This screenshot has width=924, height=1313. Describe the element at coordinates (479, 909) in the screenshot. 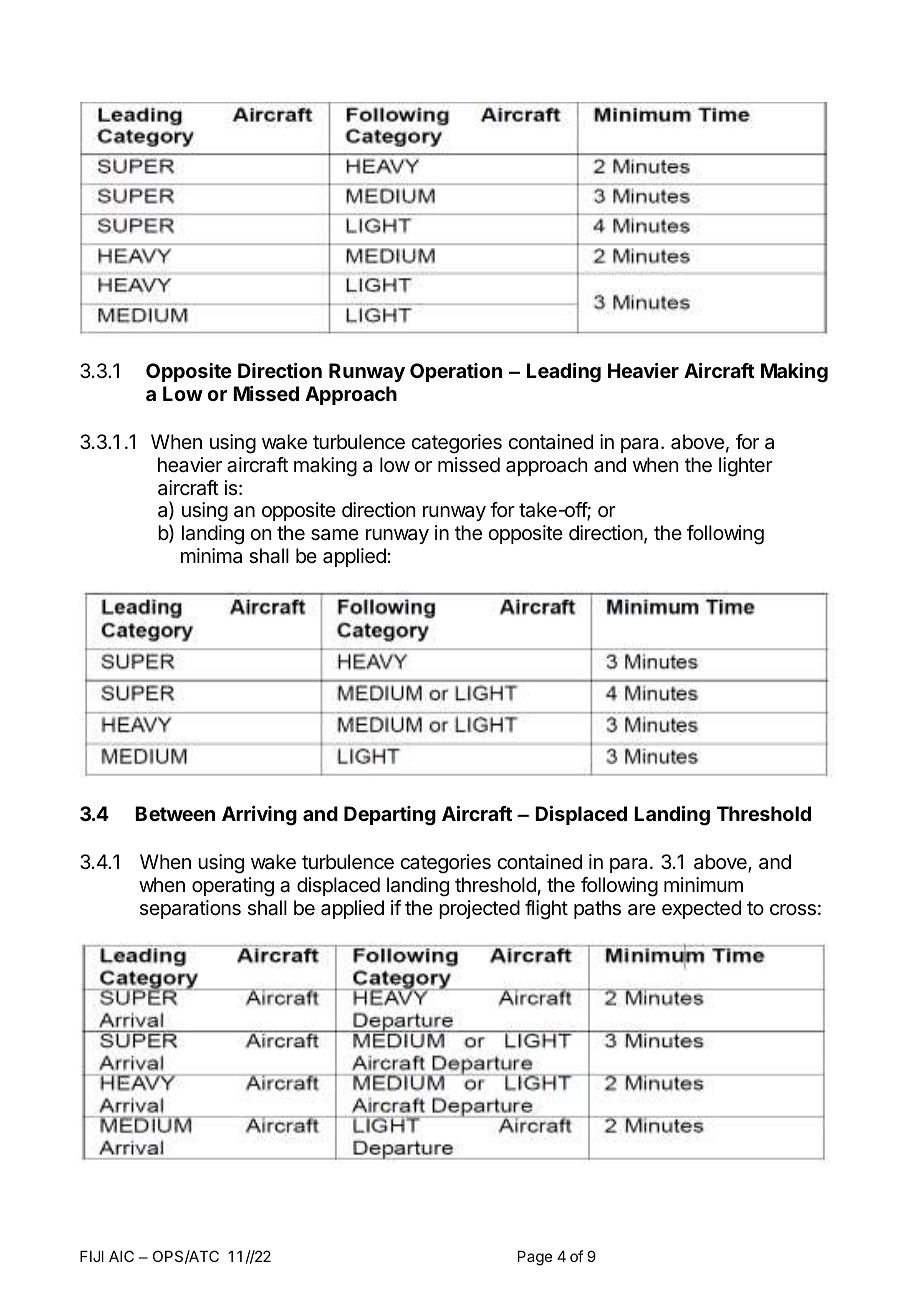

I see `projected` at that location.
